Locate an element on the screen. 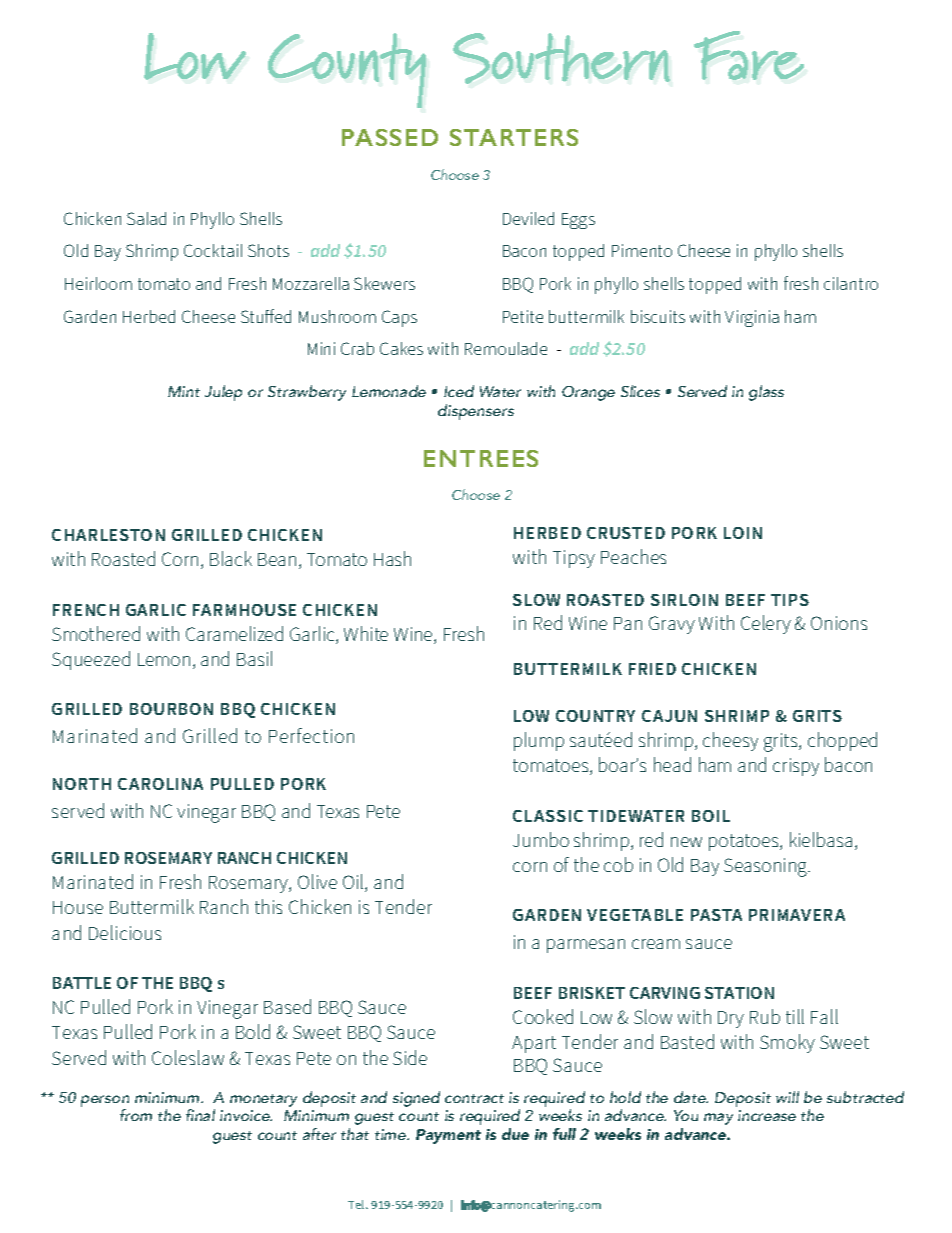  BEEF is located at coordinates (745, 600).
